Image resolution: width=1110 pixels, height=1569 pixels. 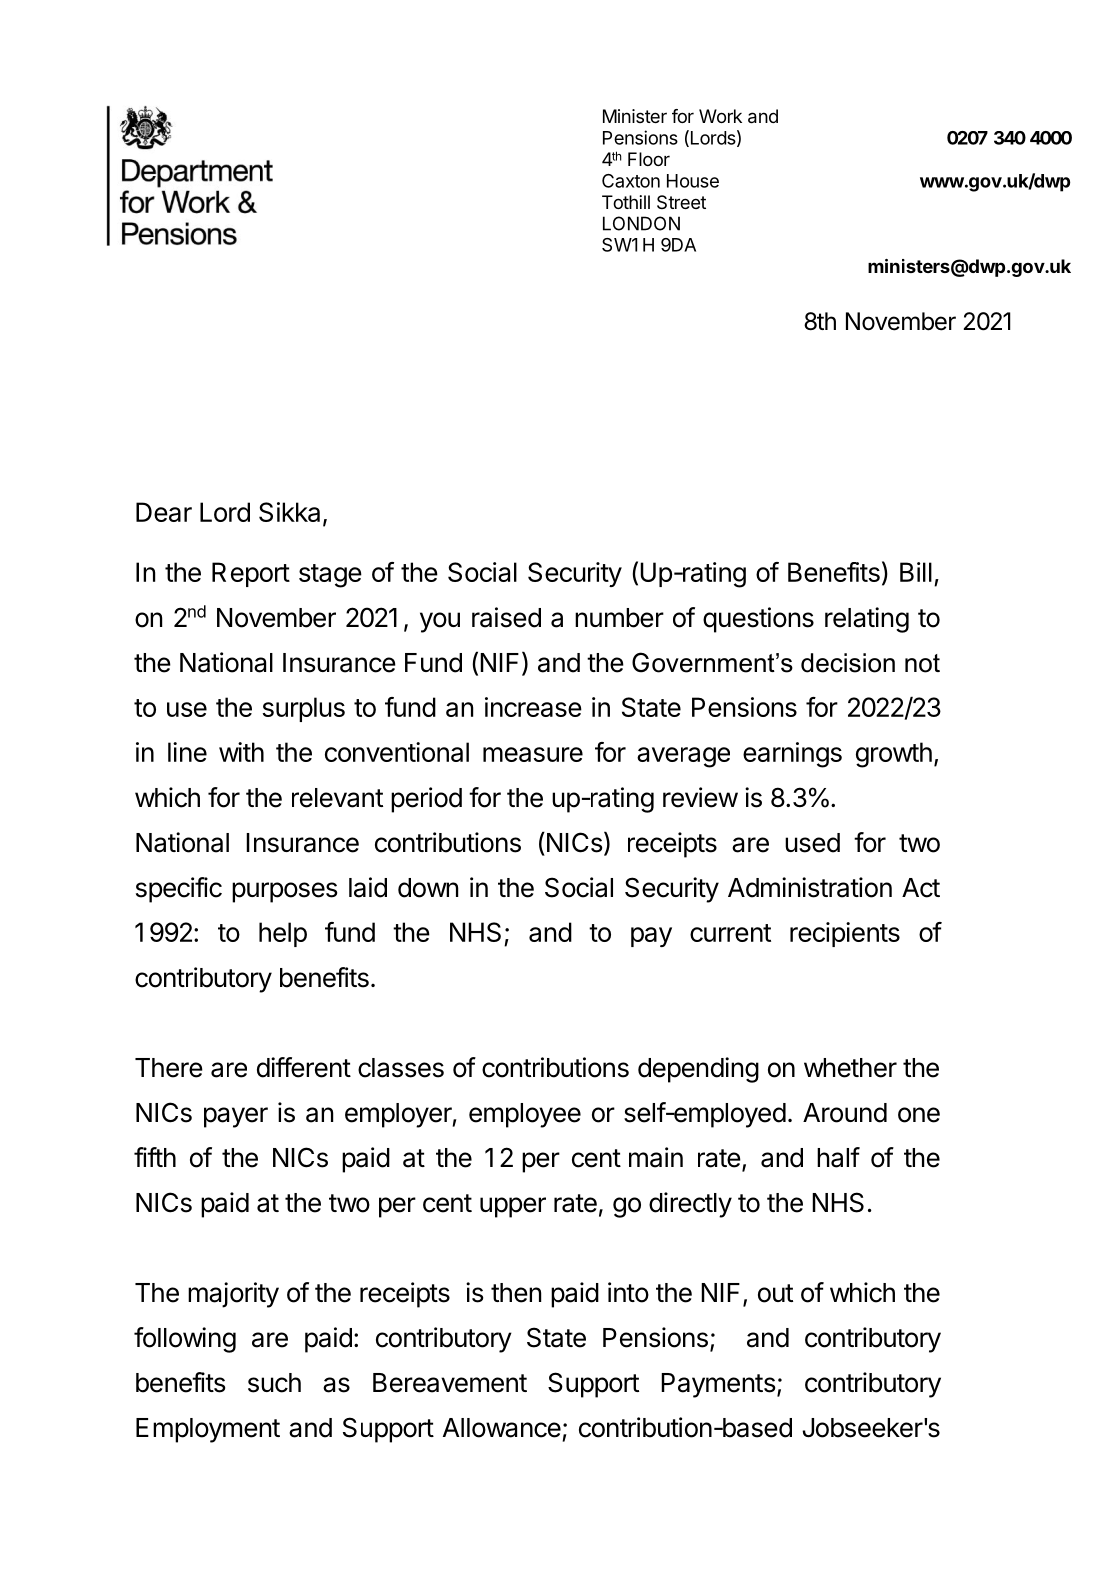 What do you see at coordinates (631, 181) in the screenshot?
I see `Caxton` at bounding box center [631, 181].
